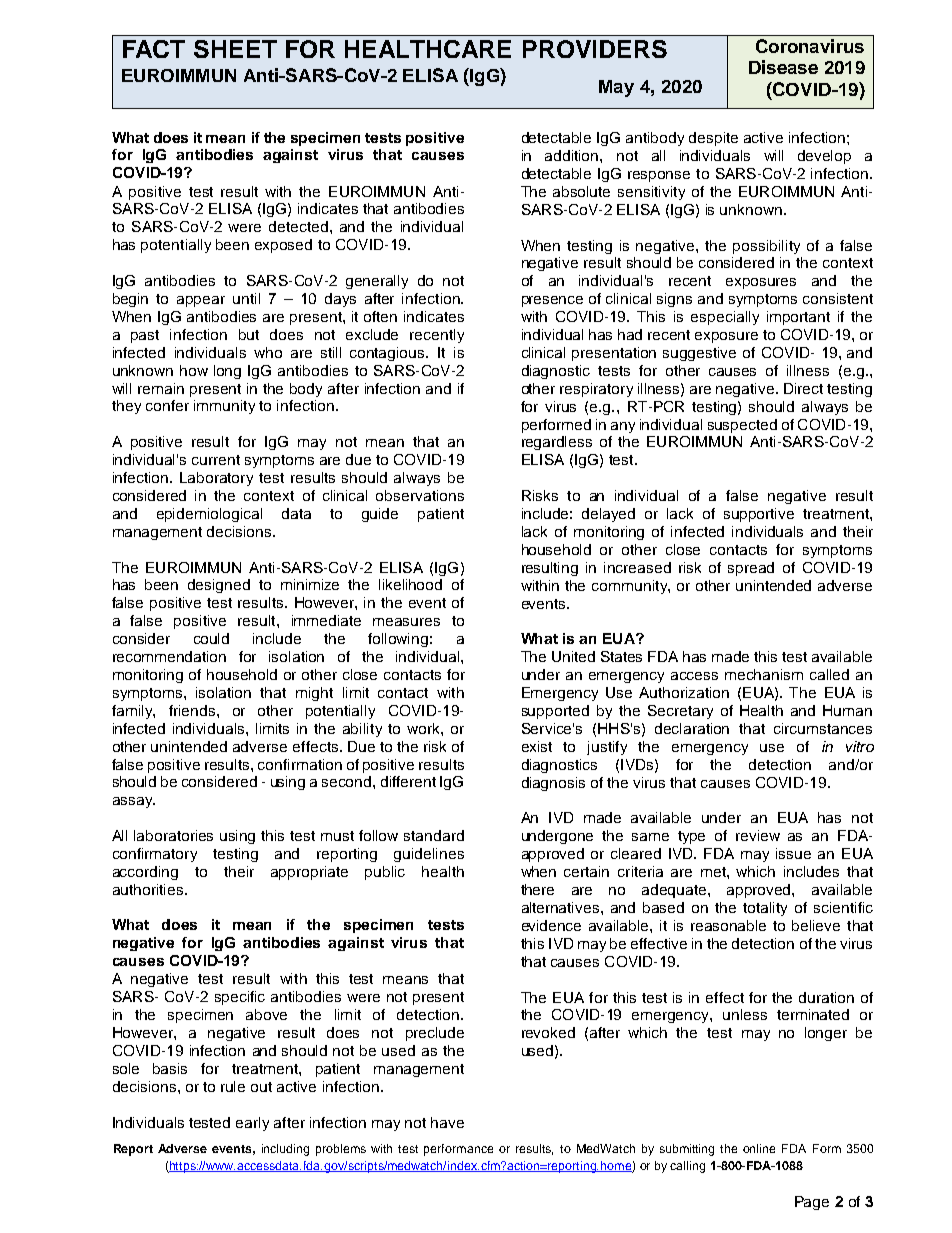 The width and height of the screenshot is (952, 1233). Describe the element at coordinates (765, 909) in the screenshot. I see `totality` at that location.
